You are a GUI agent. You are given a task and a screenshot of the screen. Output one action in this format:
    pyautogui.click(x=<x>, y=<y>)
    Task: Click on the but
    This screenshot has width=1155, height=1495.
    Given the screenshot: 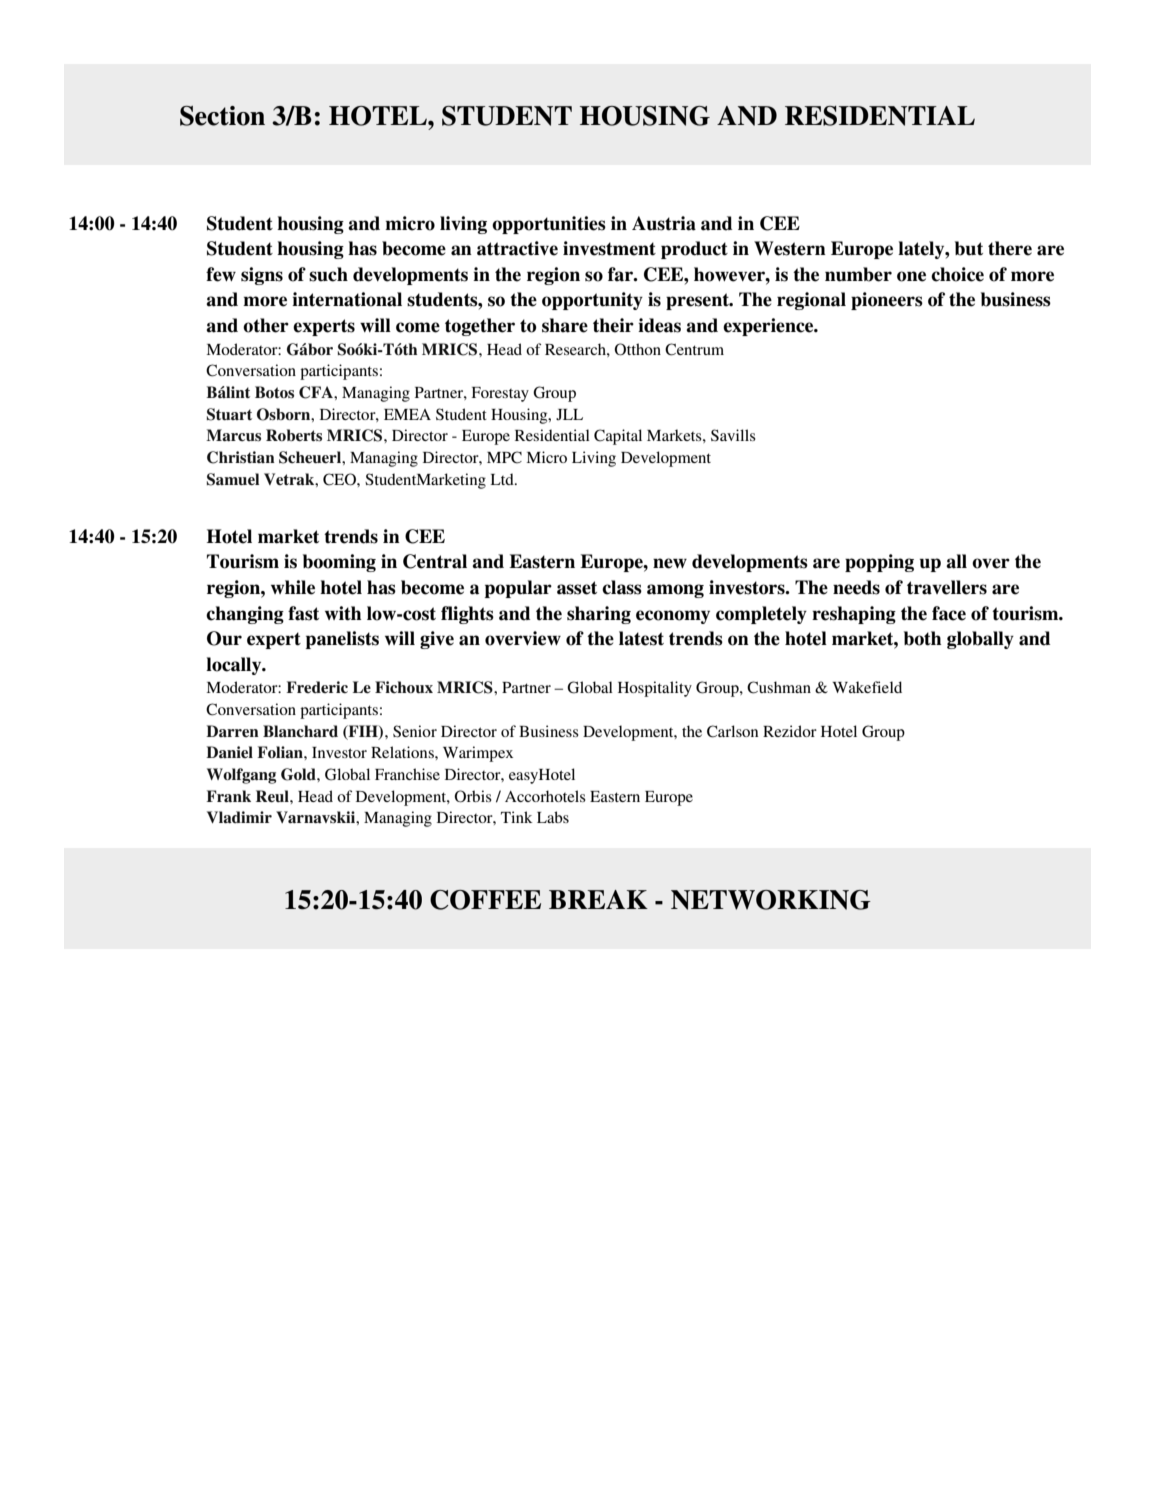 What is the action you would take?
    pyautogui.click(x=969, y=248)
